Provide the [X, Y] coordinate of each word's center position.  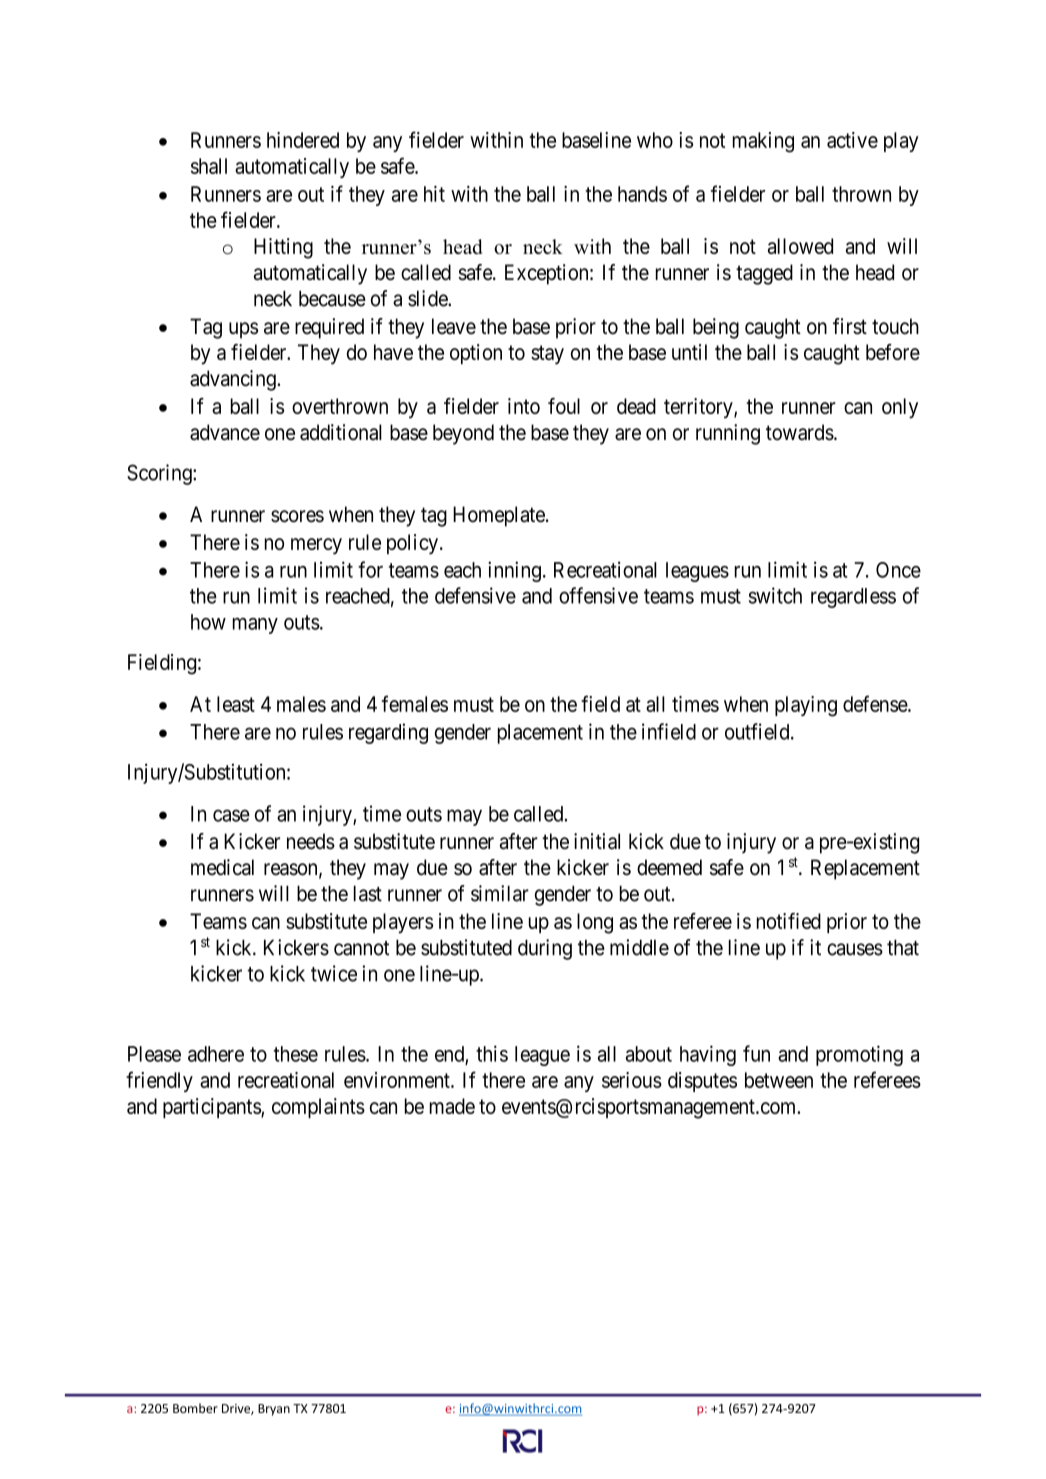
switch [775, 595]
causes [855, 949]
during [545, 949]
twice [334, 973]
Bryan [274, 1410]
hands [642, 194]
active [852, 140]
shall [209, 166]
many [255, 626]
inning [514, 571]
